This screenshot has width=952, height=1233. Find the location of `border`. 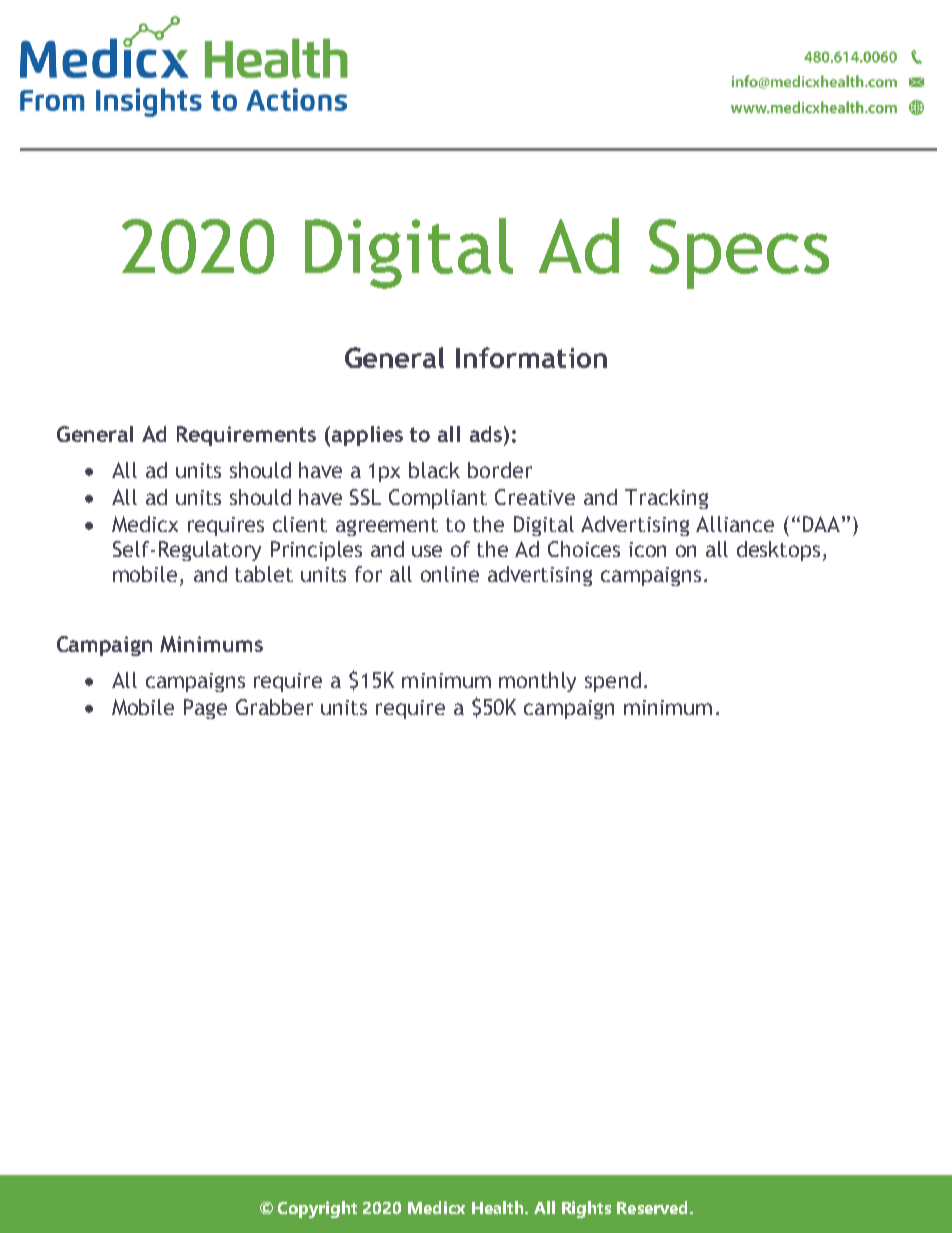

border is located at coordinates (500, 470).
